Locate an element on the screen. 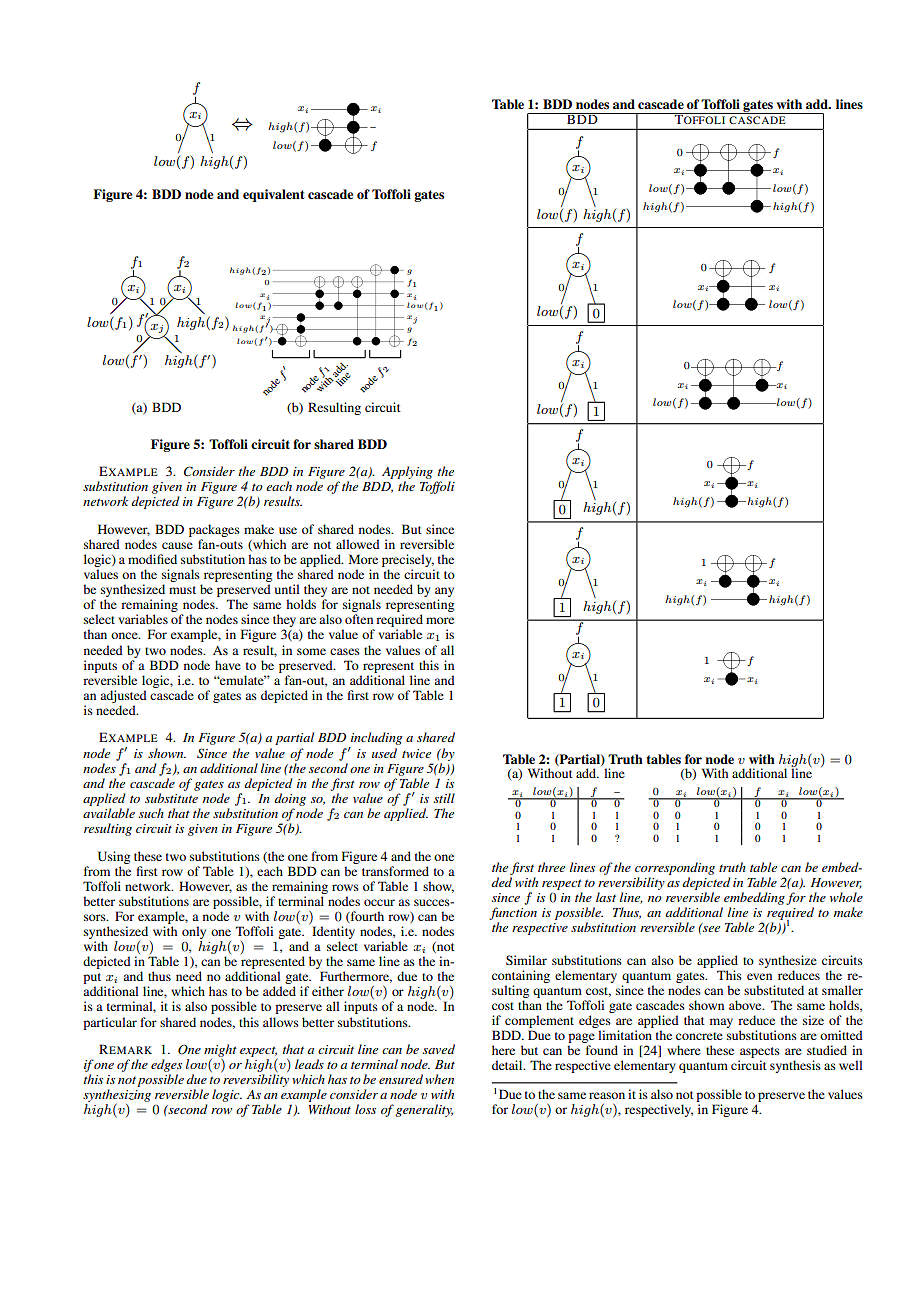  packages is located at coordinates (214, 530).
